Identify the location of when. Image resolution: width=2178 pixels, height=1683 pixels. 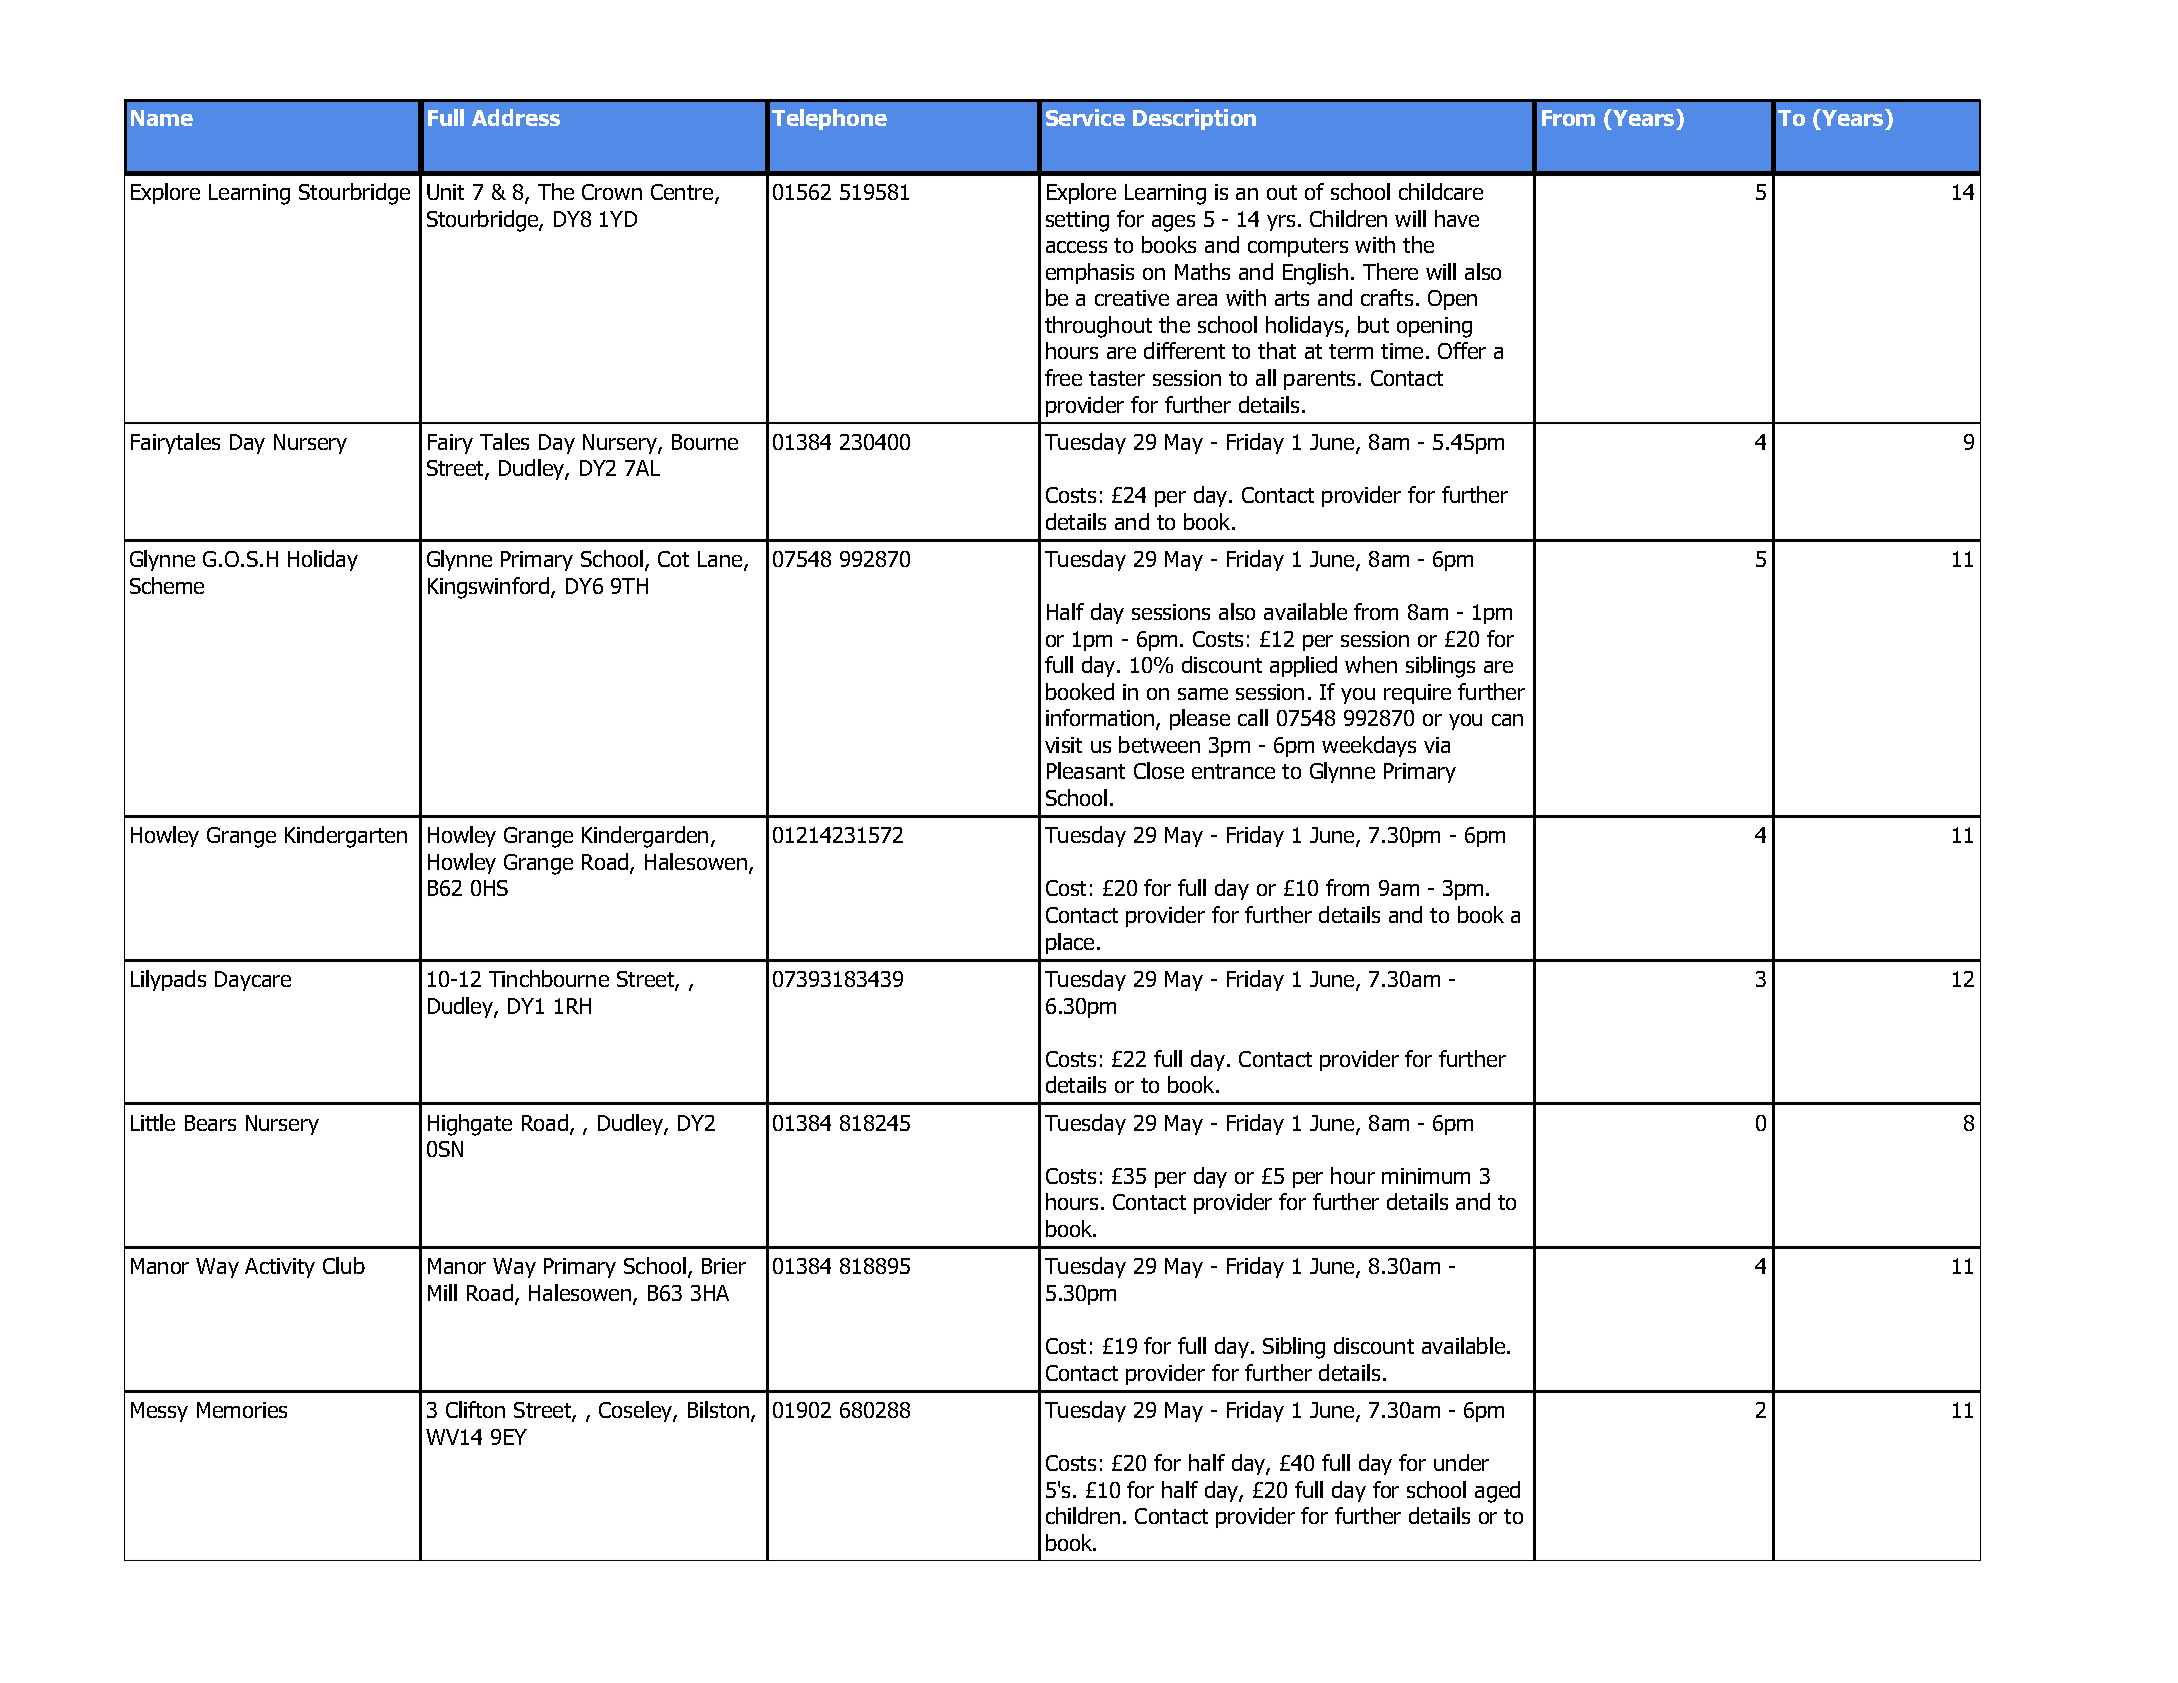
(1371, 664).
